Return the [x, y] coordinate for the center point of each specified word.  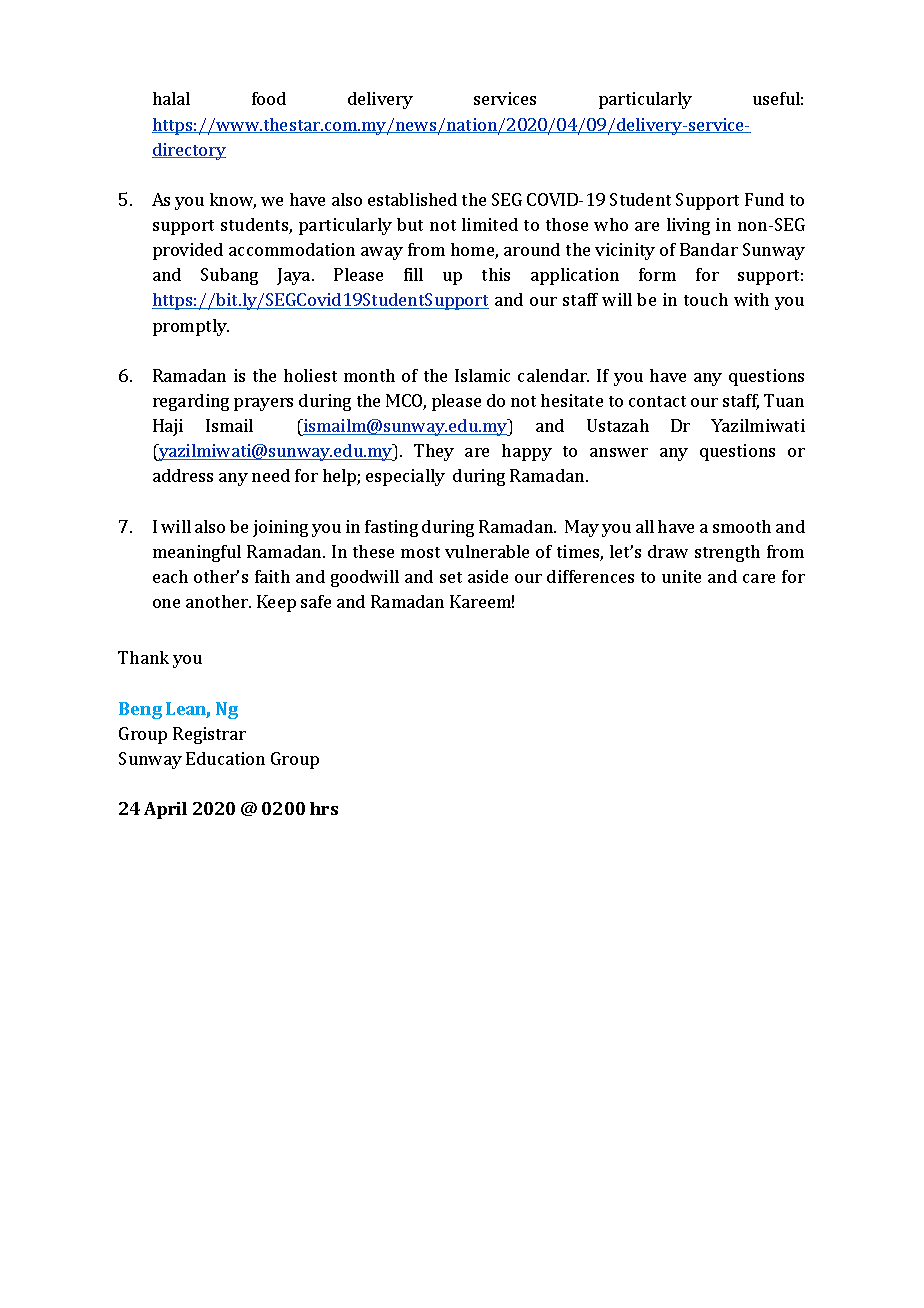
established [412, 199]
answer [619, 452]
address [183, 475]
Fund [764, 199]
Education [225, 758]
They [434, 452]
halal [171, 98]
